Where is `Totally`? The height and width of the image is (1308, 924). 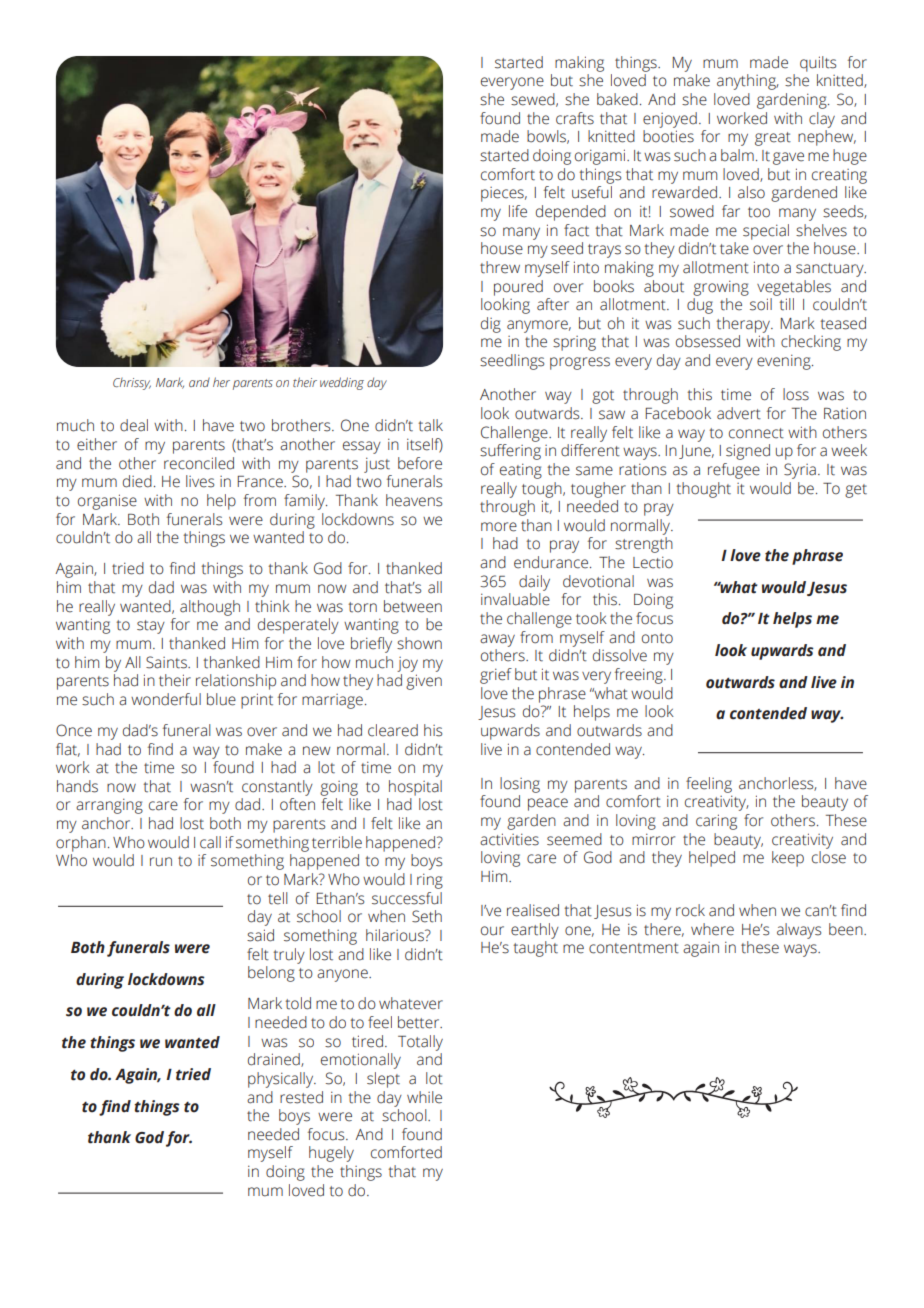
Totally is located at coordinates (420, 1043).
